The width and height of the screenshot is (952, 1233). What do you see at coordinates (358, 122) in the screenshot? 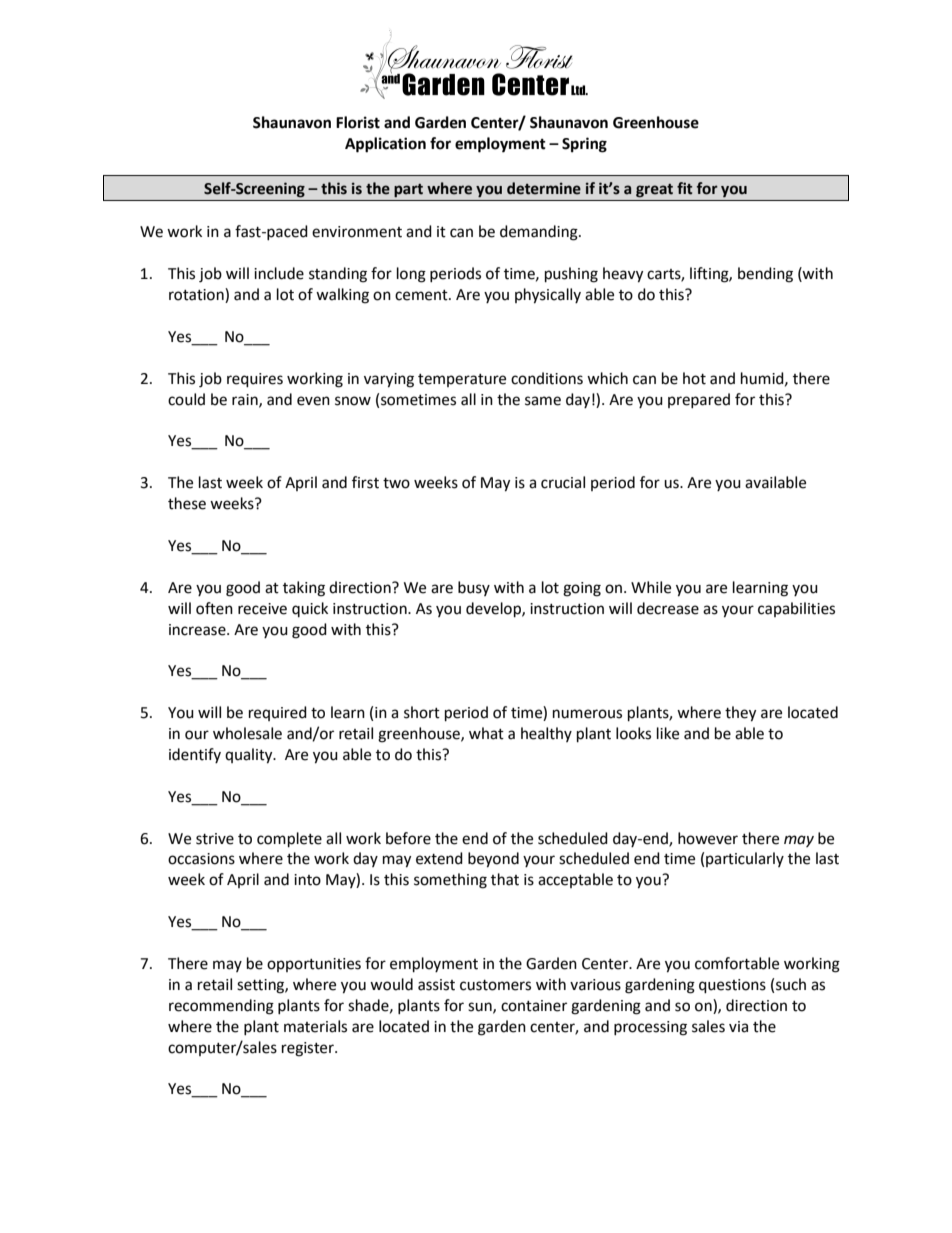
I see `Florist` at bounding box center [358, 122].
